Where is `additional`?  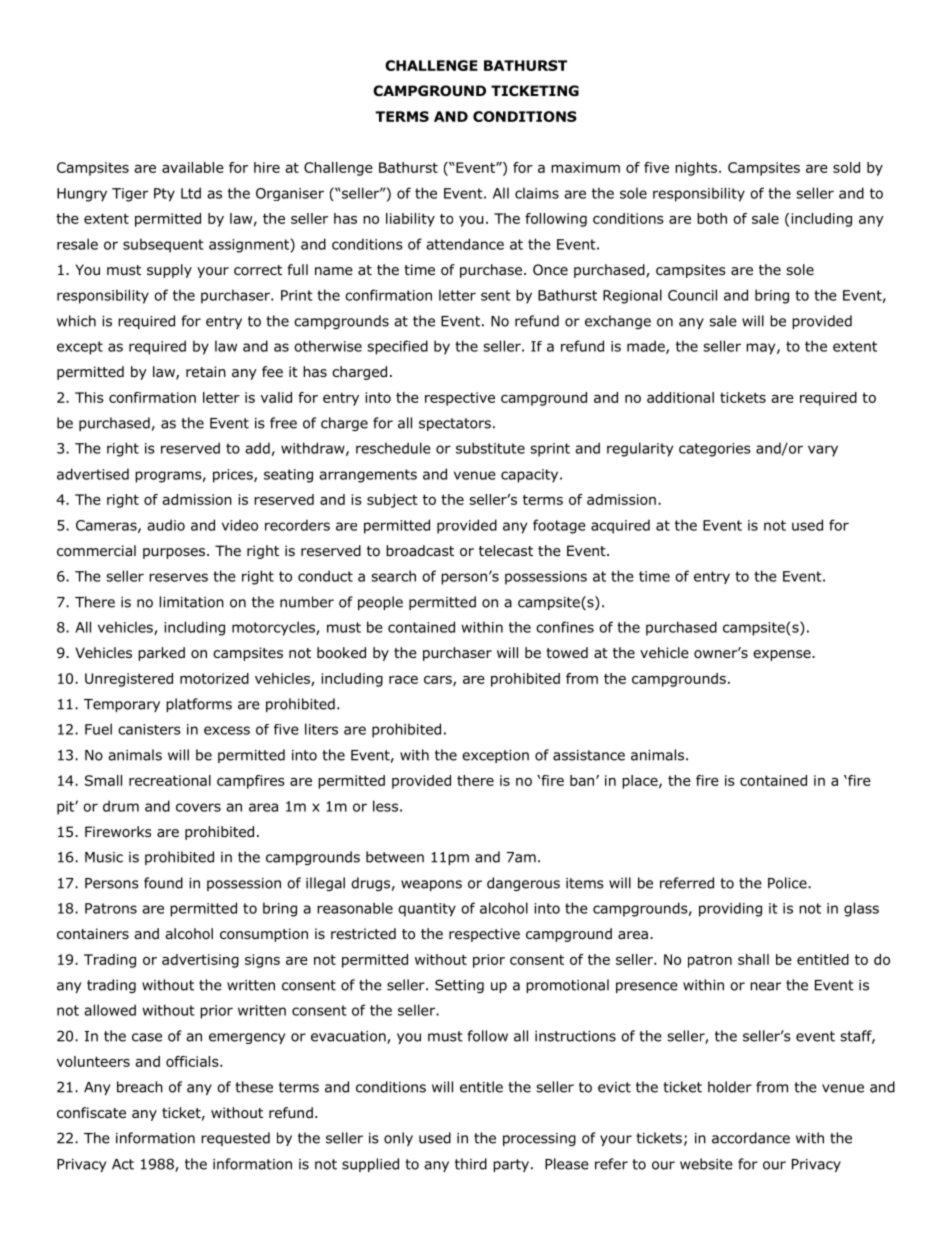
additional is located at coordinates (680, 397).
